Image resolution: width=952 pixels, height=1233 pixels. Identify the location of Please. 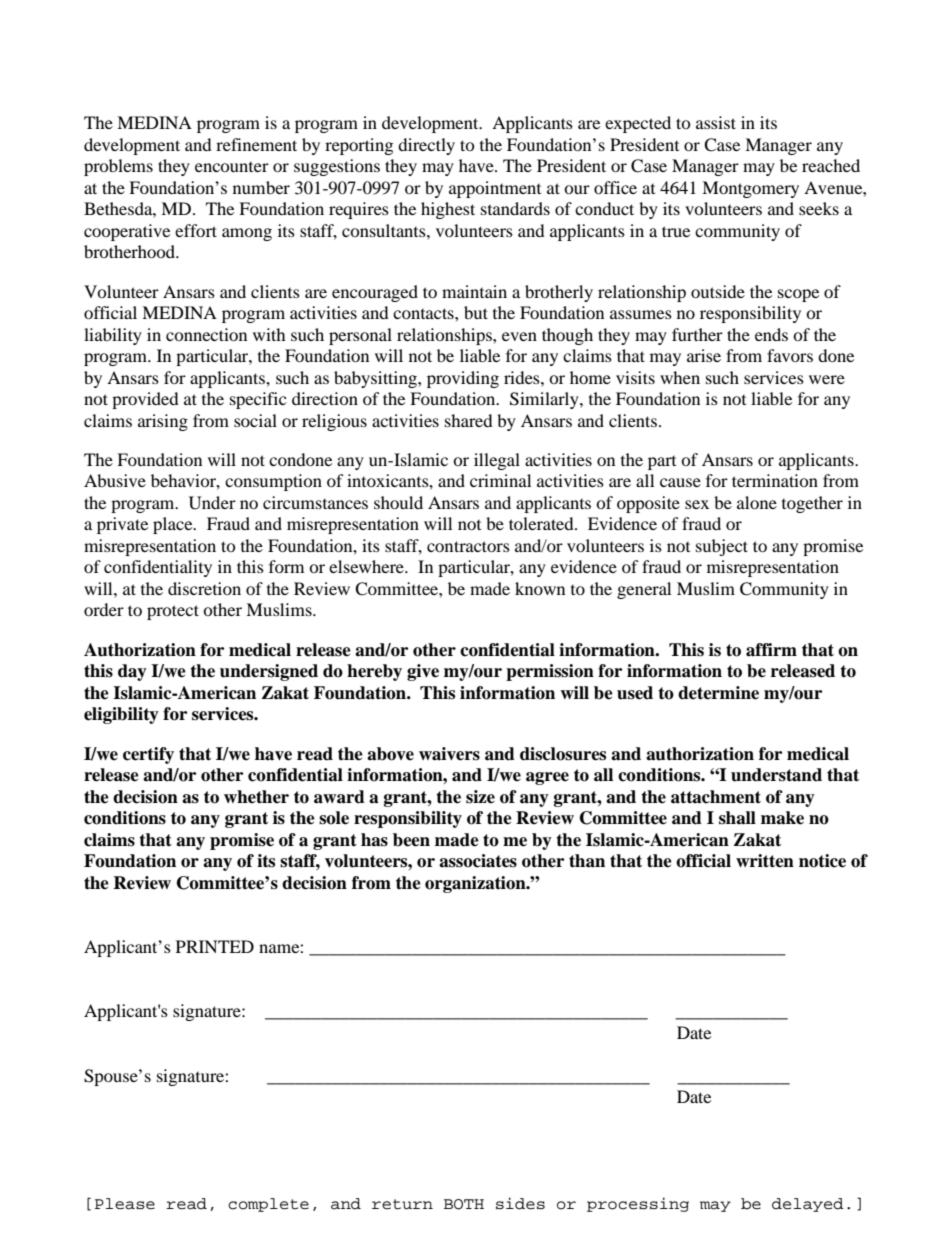
(125, 1204).
